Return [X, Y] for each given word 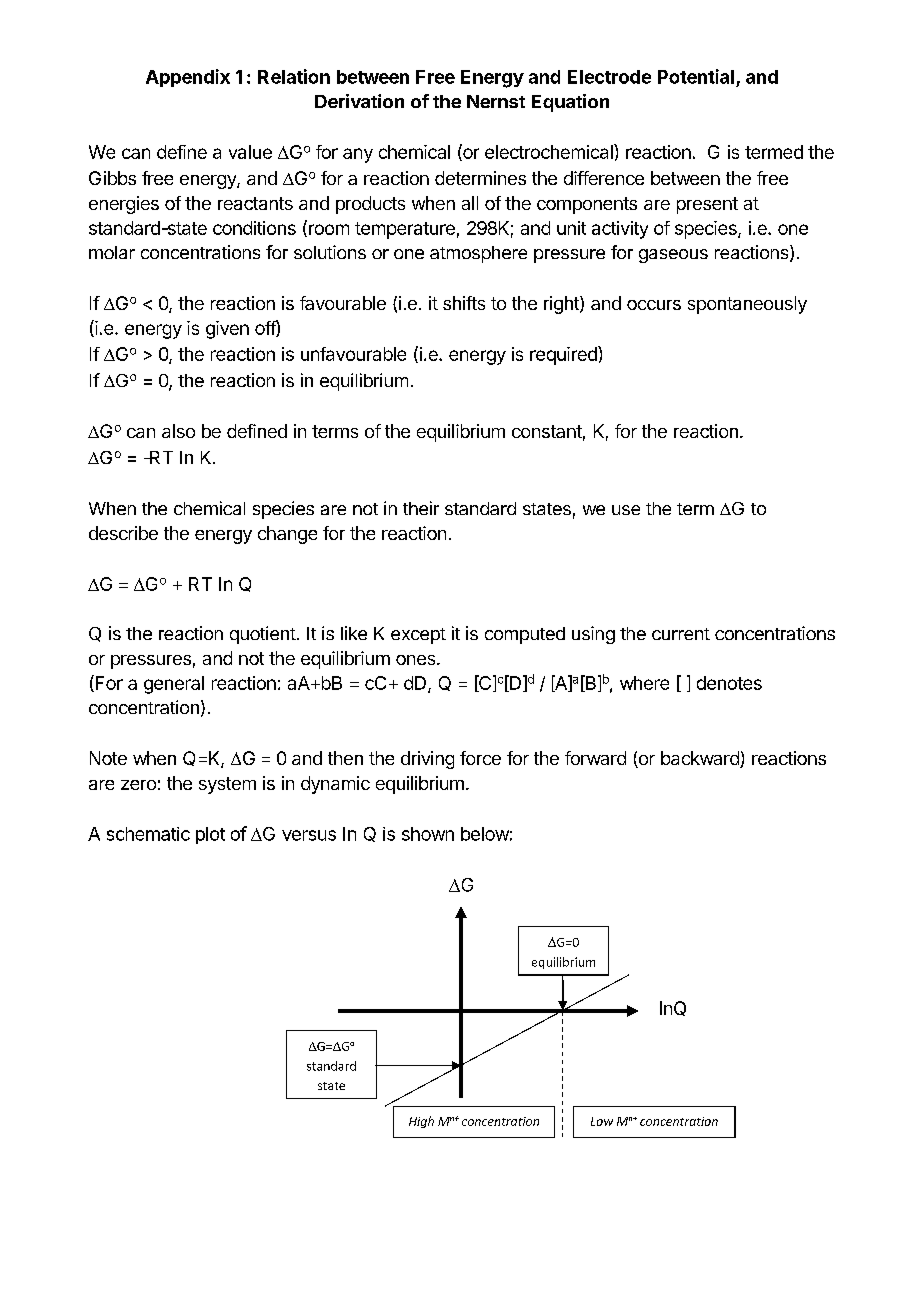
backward [701, 759]
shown [428, 834]
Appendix [188, 78]
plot [210, 835]
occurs [654, 305]
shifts [464, 303]
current [681, 634]
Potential [696, 76]
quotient [263, 635]
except [418, 636]
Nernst [496, 101]
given [227, 330]
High [421, 1122]
